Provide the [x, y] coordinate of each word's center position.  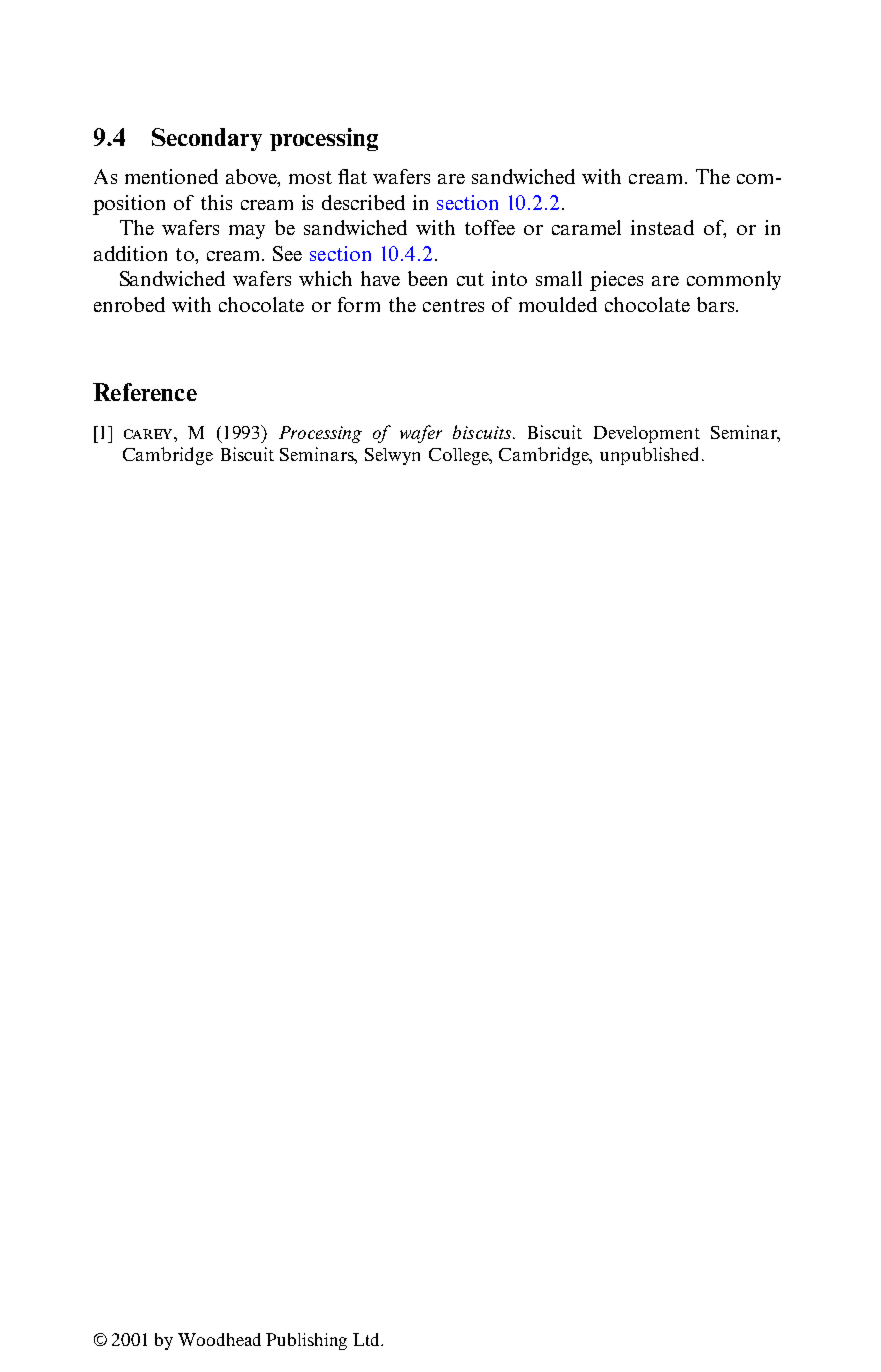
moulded [558, 304]
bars [717, 304]
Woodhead [219, 1339]
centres [453, 305]
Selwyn [392, 456]
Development [647, 434]
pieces [616, 281]
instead [662, 227]
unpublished [649, 456]
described [363, 202]
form [359, 304]
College [460, 456]
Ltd [367, 1339]
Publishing [306, 1341]
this [216, 202]
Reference [145, 392]
